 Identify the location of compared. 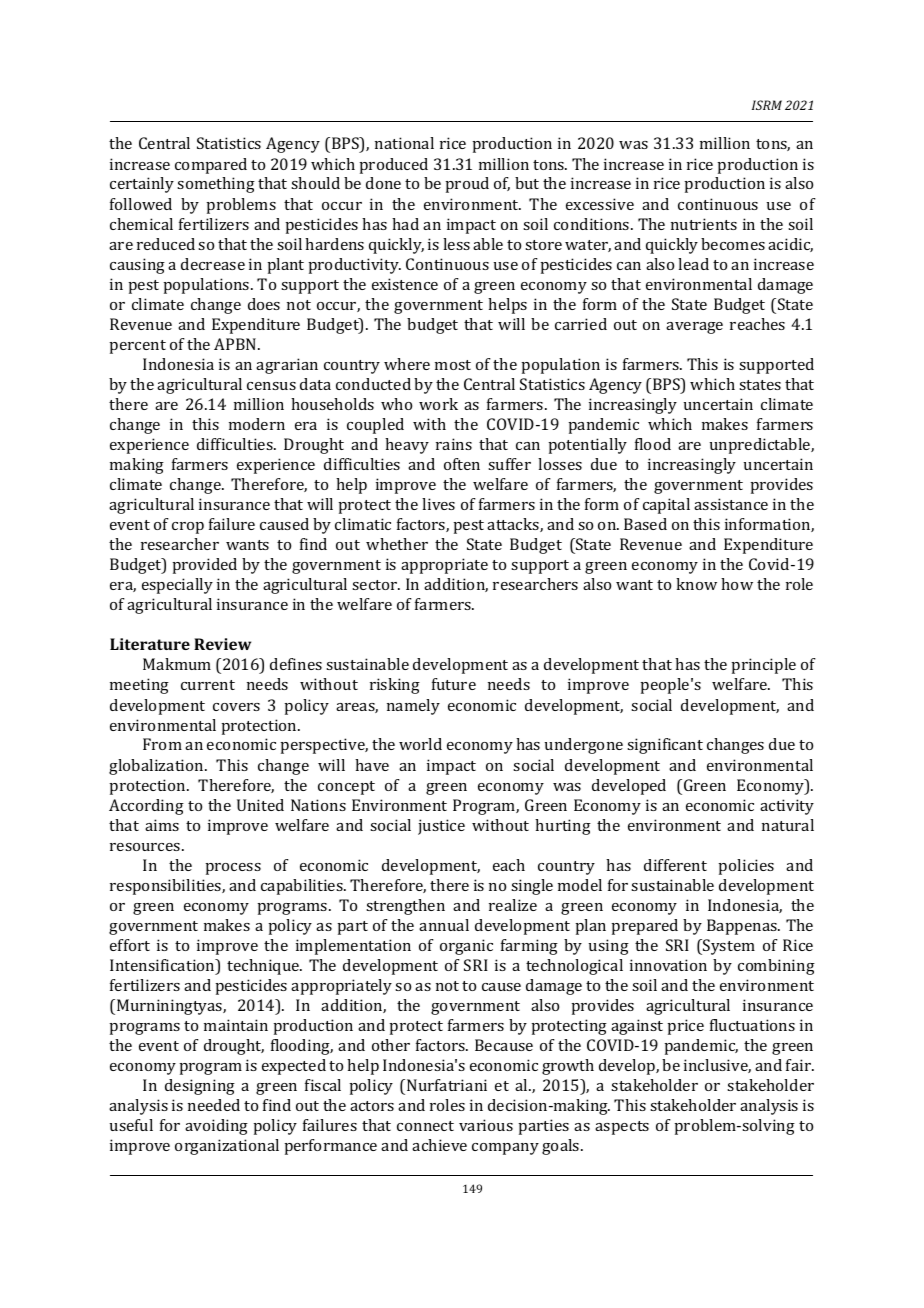
(211, 166).
